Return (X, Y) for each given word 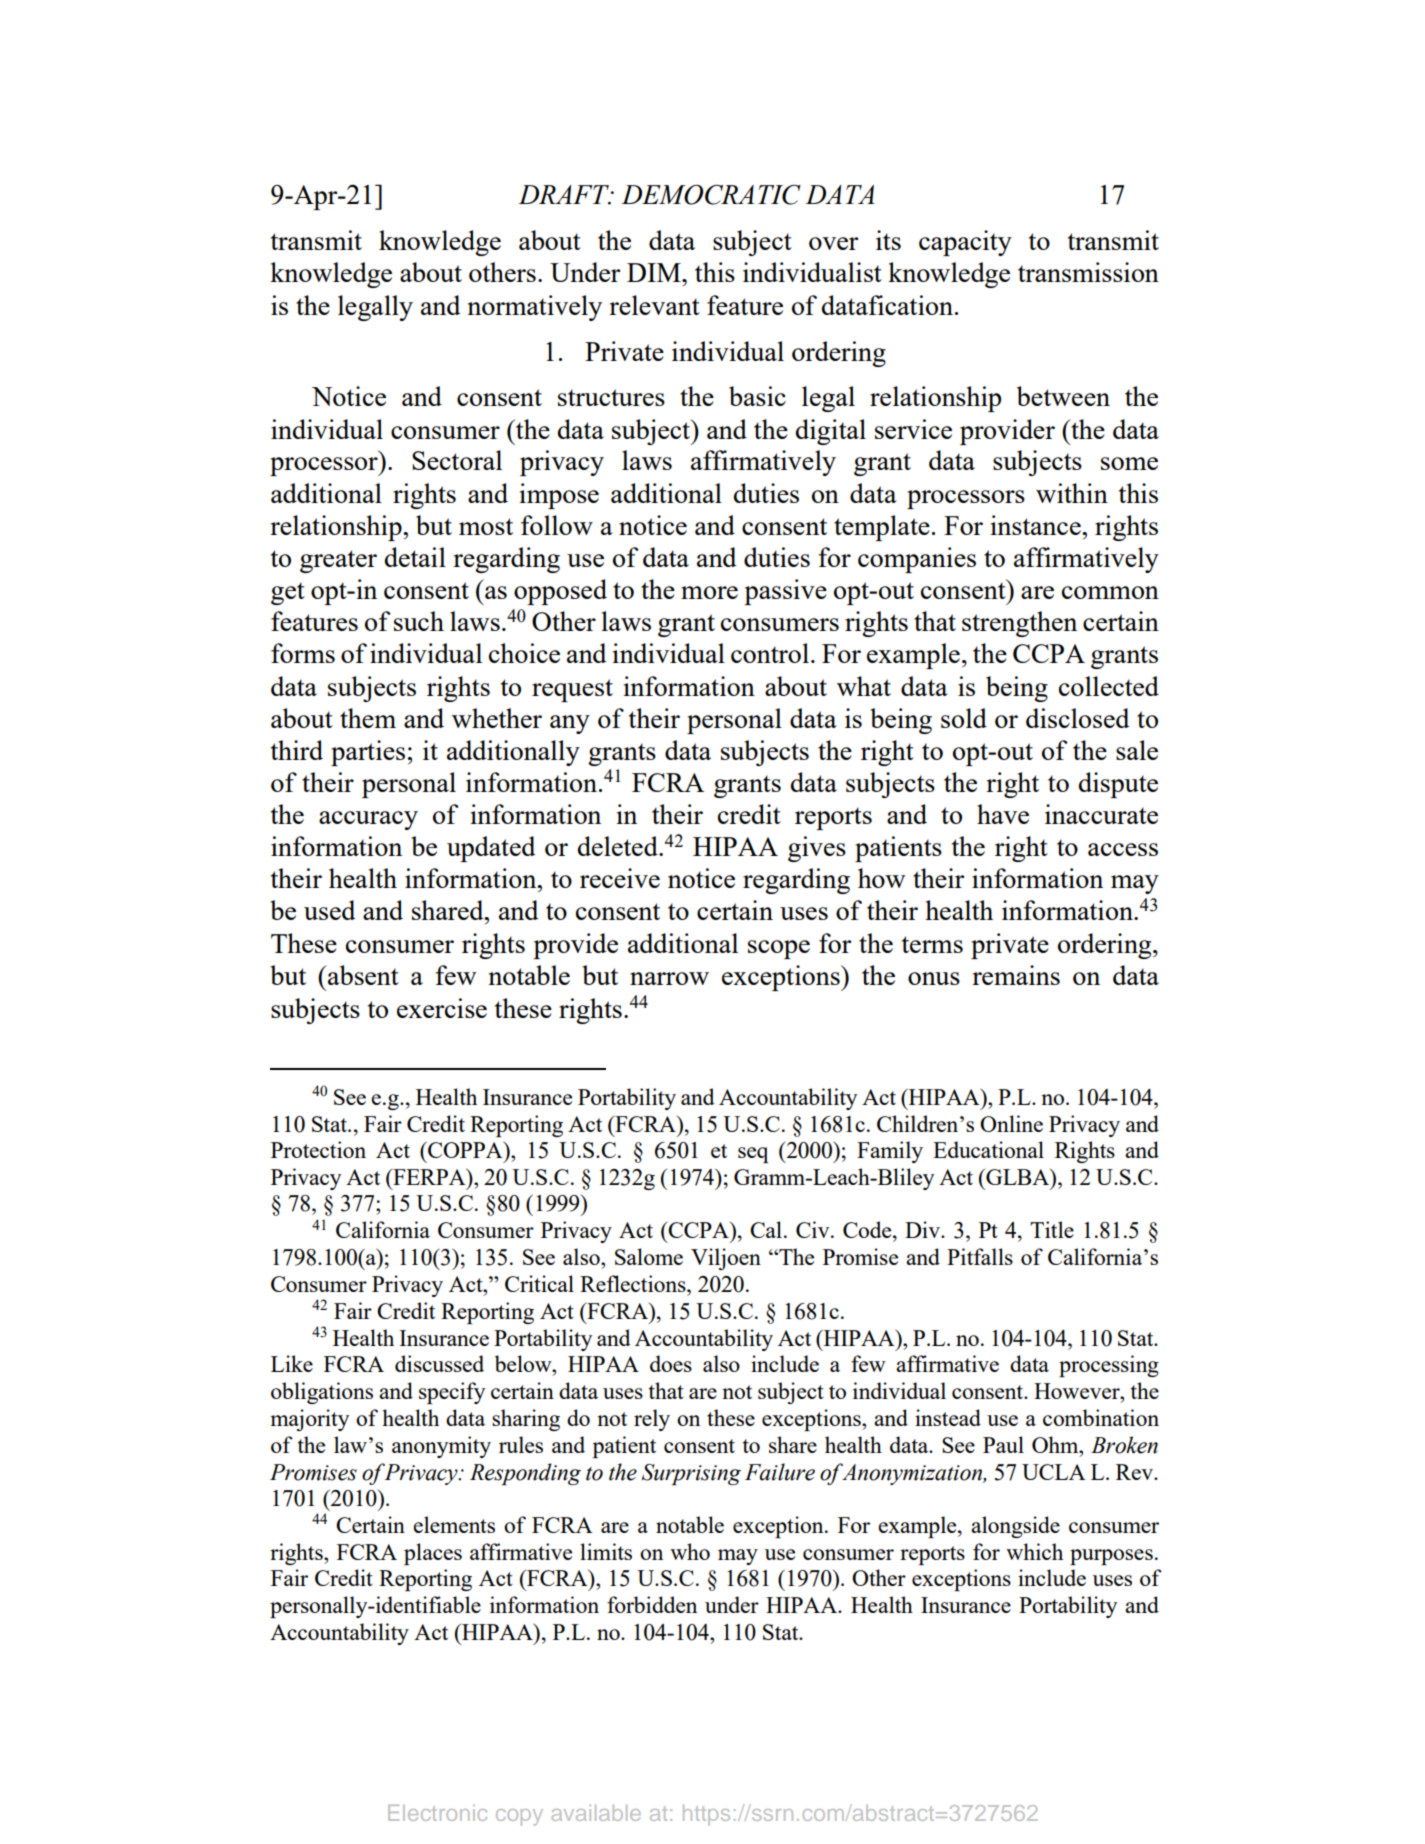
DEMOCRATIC (711, 194)
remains (1016, 975)
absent (363, 975)
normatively (534, 308)
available (596, 1813)
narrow (669, 978)
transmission (1088, 272)
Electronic (437, 1813)
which (1034, 1551)
